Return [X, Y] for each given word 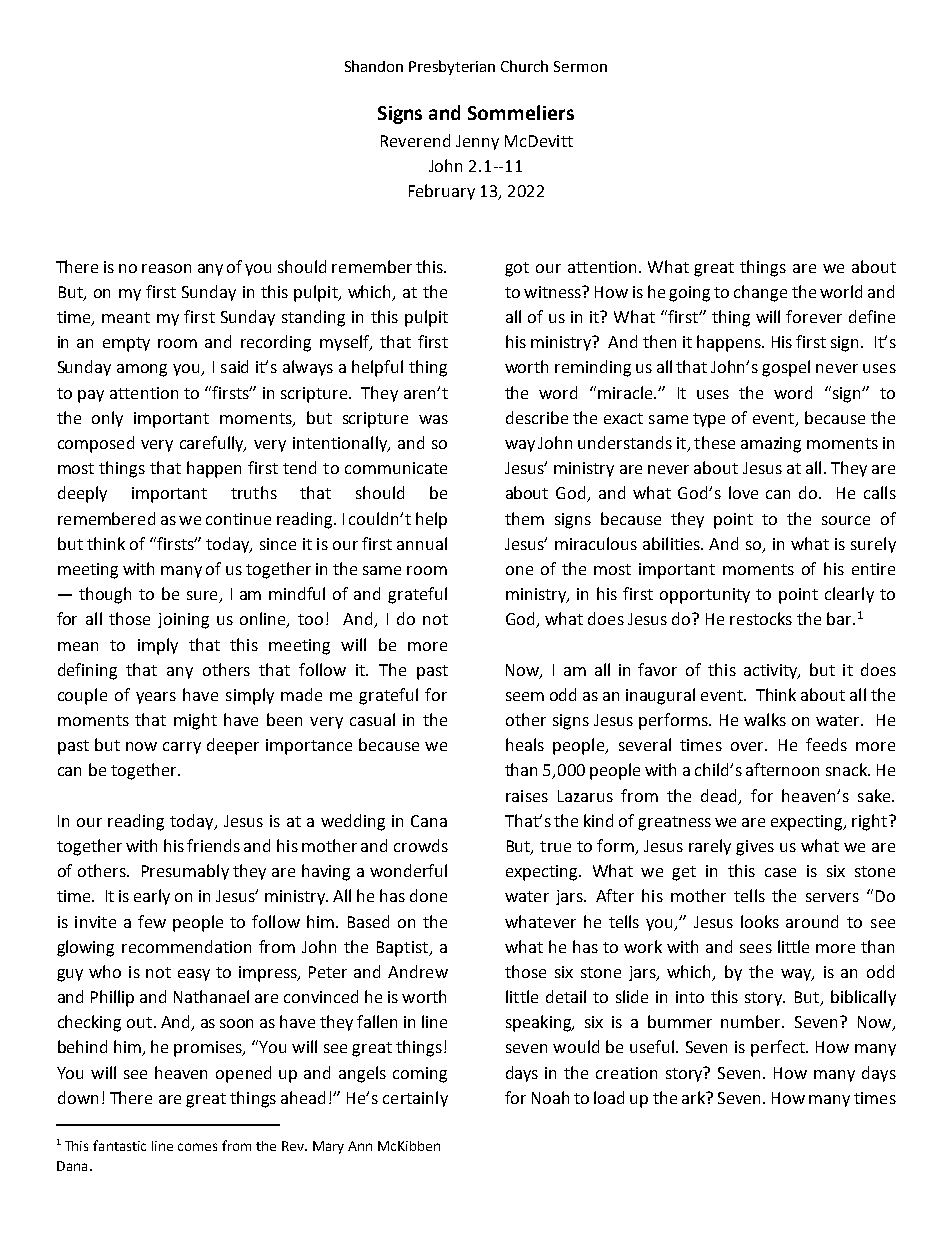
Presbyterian [452, 67]
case [780, 872]
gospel [786, 368]
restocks [761, 618]
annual [422, 543]
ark [694, 1097]
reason [166, 268]
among [142, 370]
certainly [415, 1099]
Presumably [185, 872]
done [428, 895]
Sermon [580, 66]
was [433, 419]
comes [197, 1147]
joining [183, 621]
